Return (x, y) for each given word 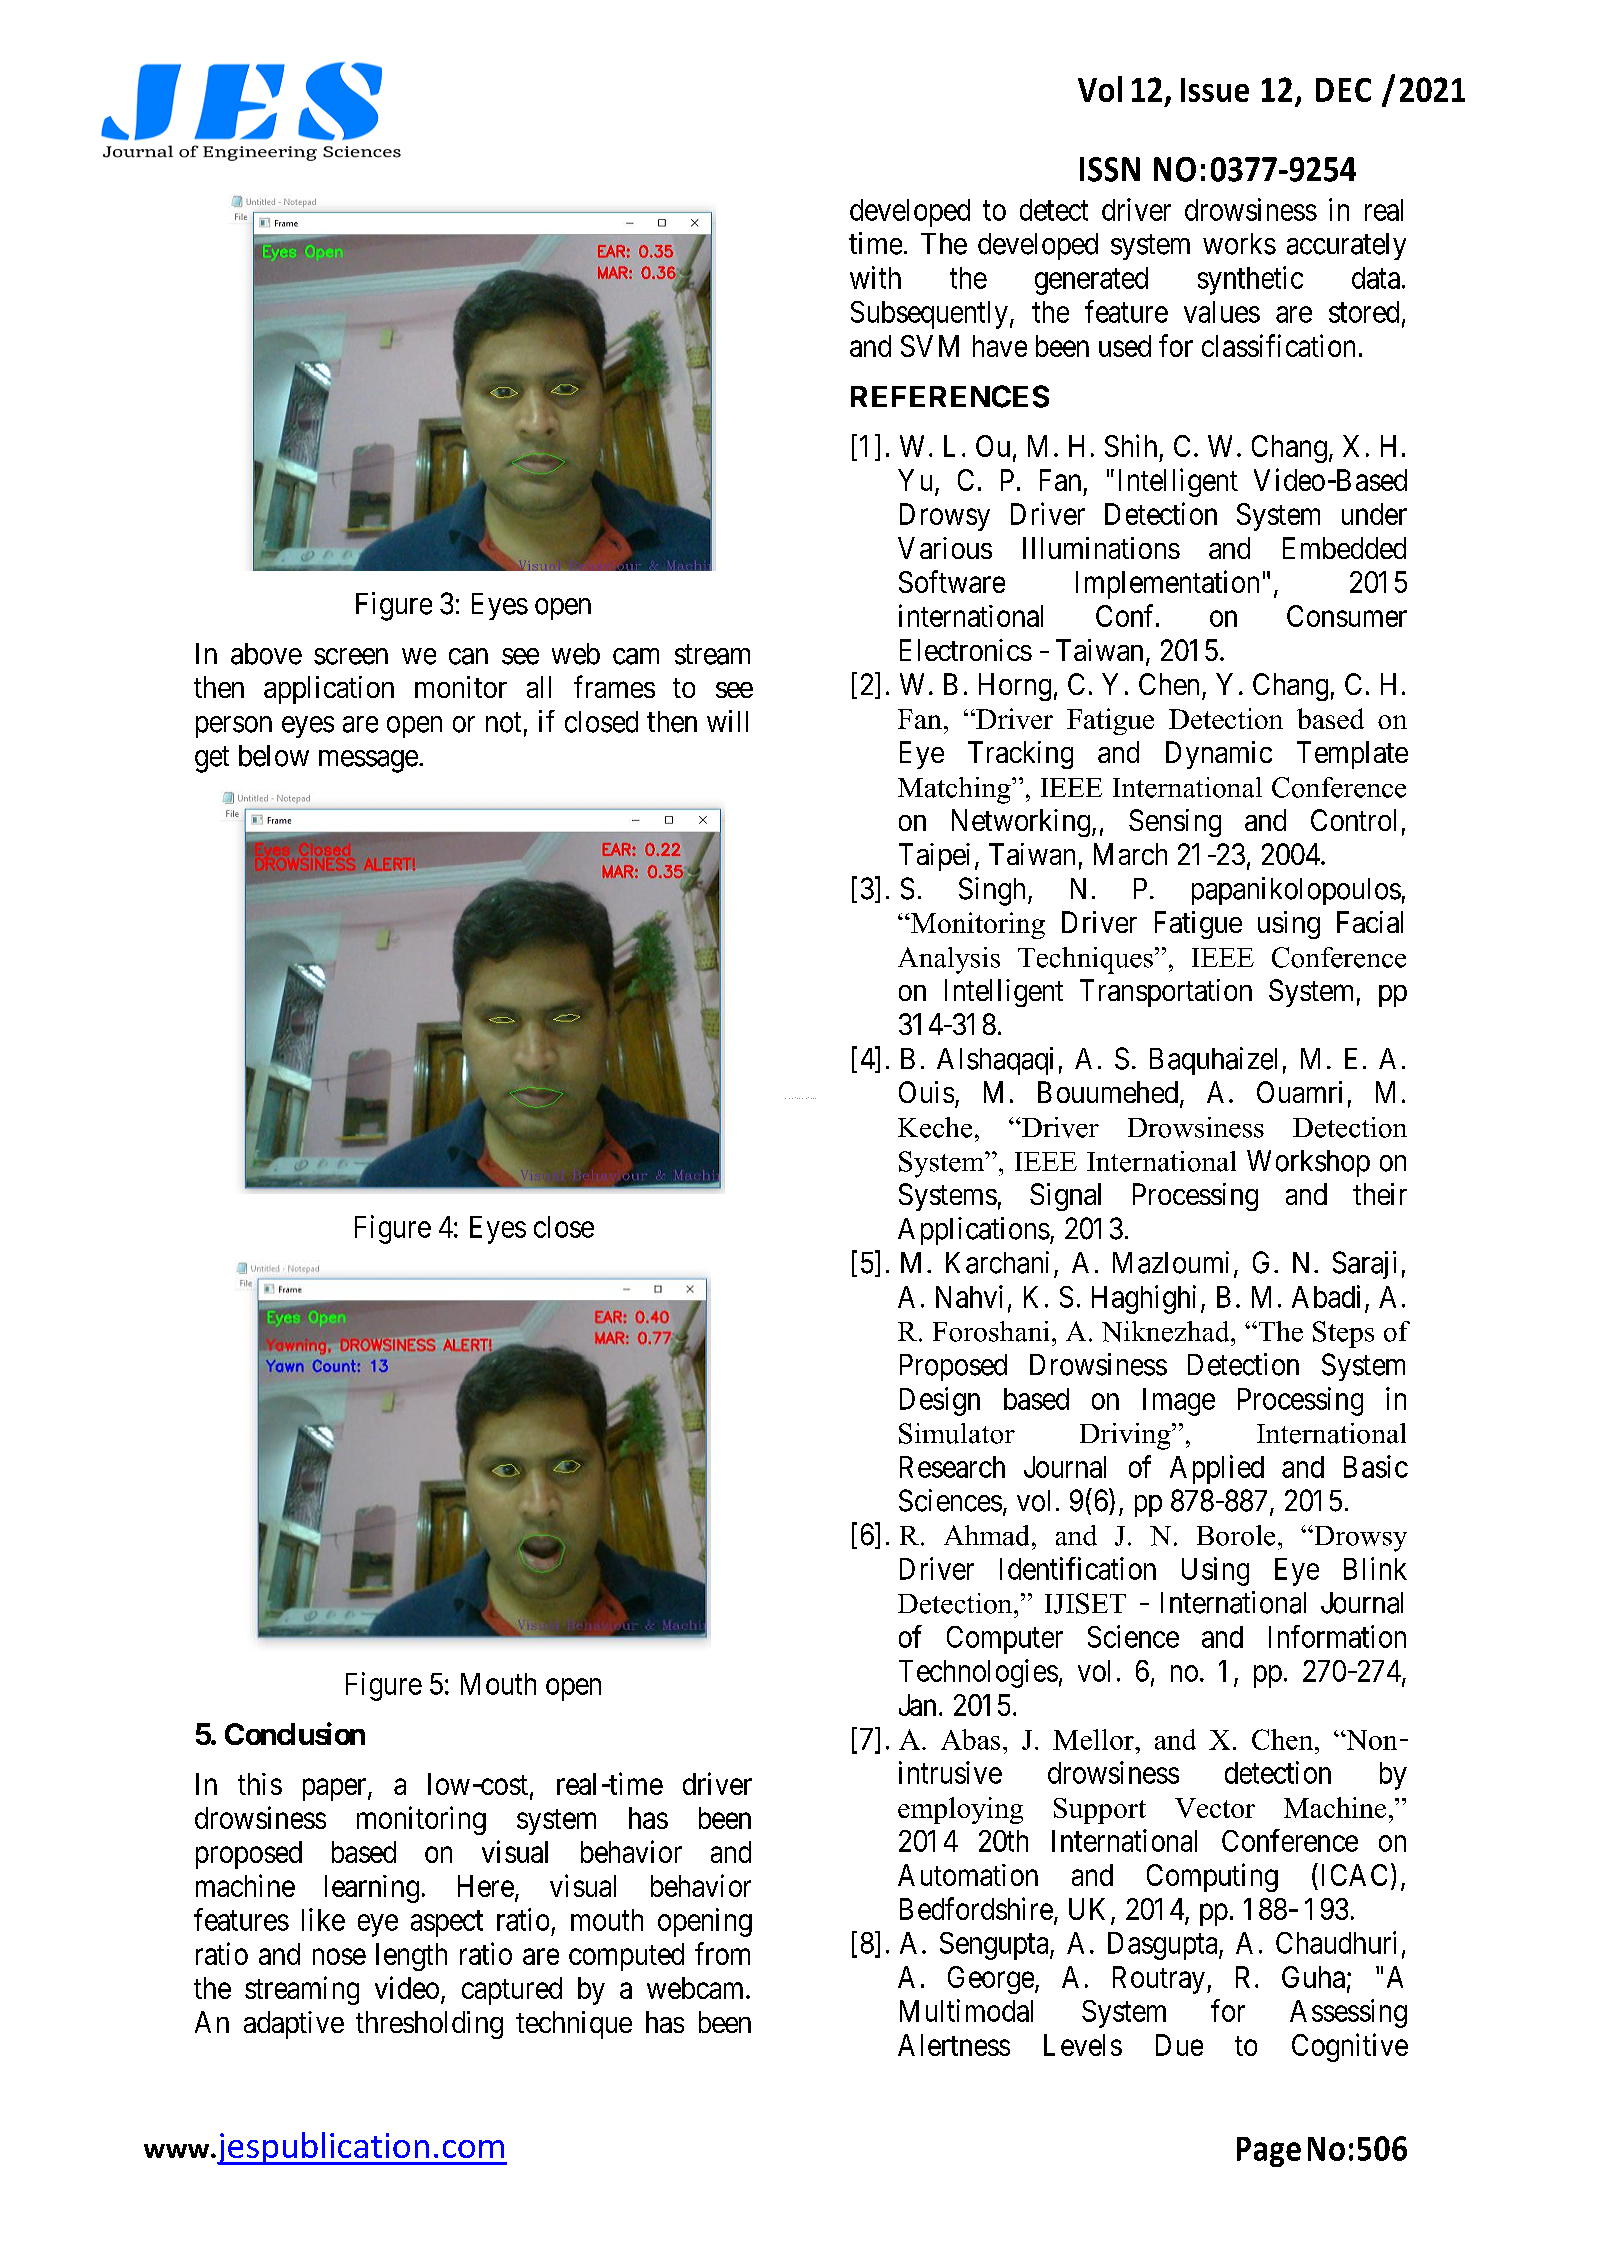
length (411, 1957)
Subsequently (929, 315)
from (722, 1953)
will (727, 721)
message (368, 761)
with (875, 277)
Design (940, 1401)
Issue (1215, 90)
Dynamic (1219, 755)
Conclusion (295, 1733)
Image (1179, 1402)
